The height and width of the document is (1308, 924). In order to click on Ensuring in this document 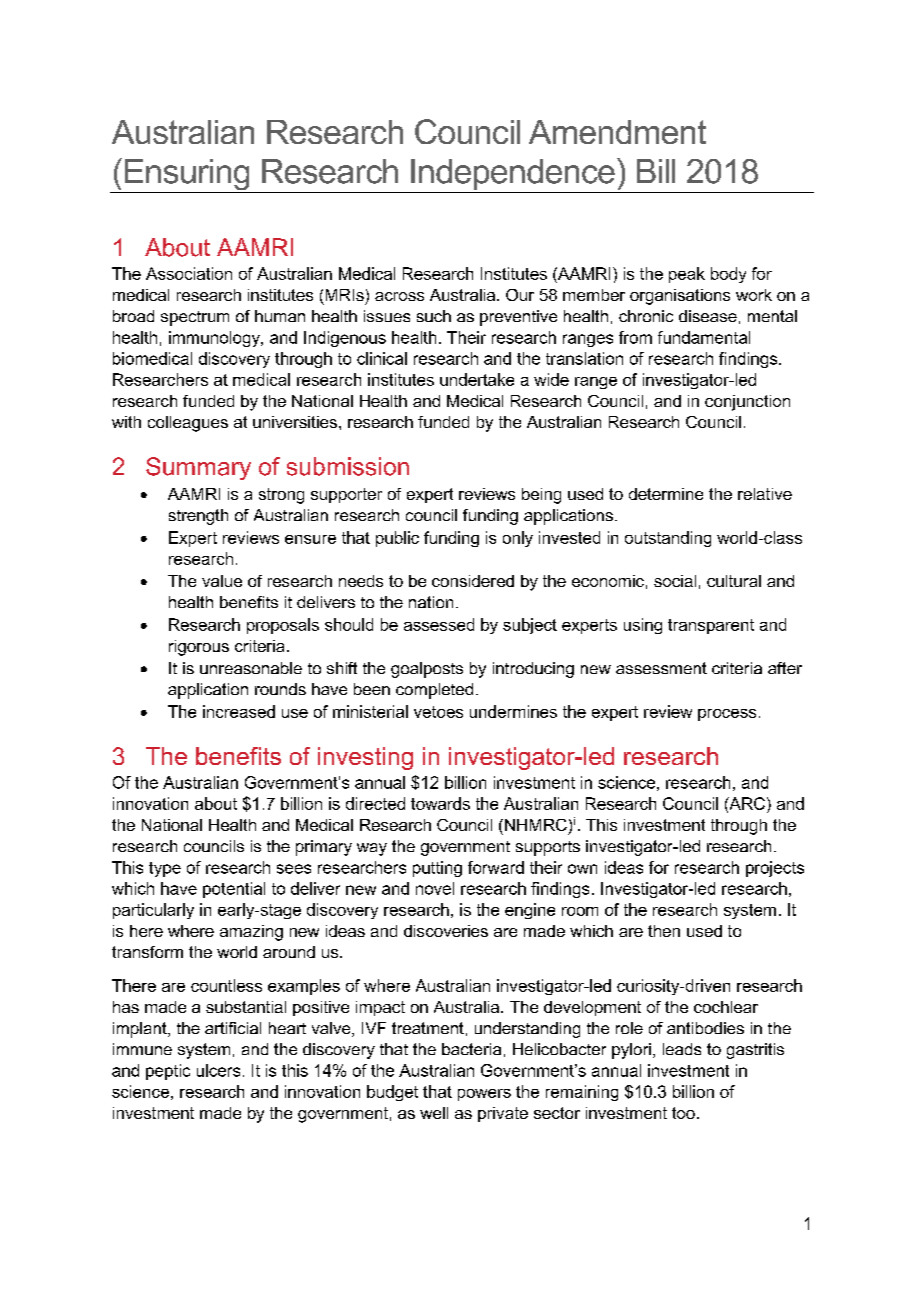, I will do `click(187, 176)`.
